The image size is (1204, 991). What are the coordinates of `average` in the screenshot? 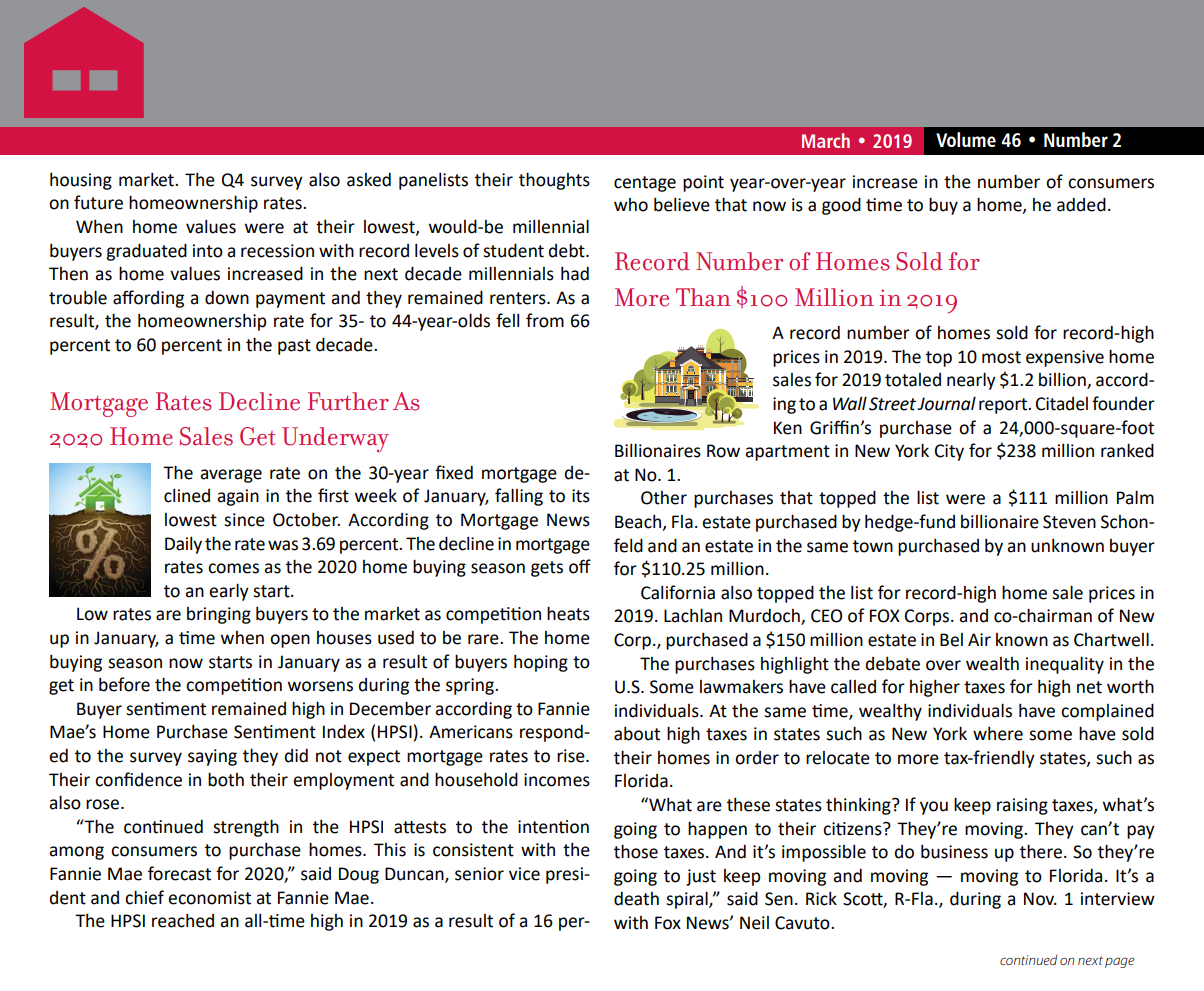 It's located at (231, 476).
